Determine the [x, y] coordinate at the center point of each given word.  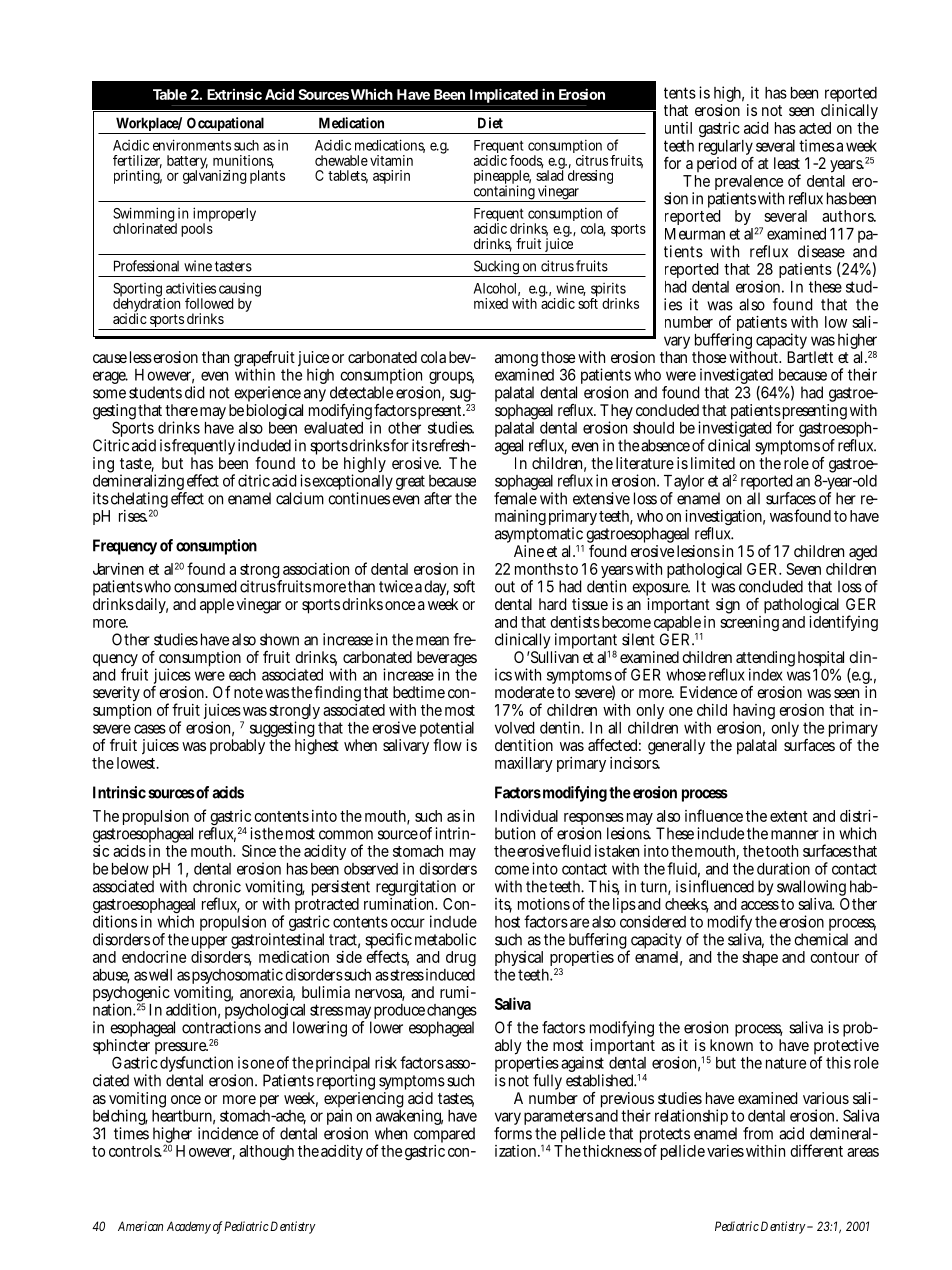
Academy [189, 1227]
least [787, 163]
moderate [524, 692]
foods [527, 161]
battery [187, 163]
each [242, 675]
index [766, 674]
